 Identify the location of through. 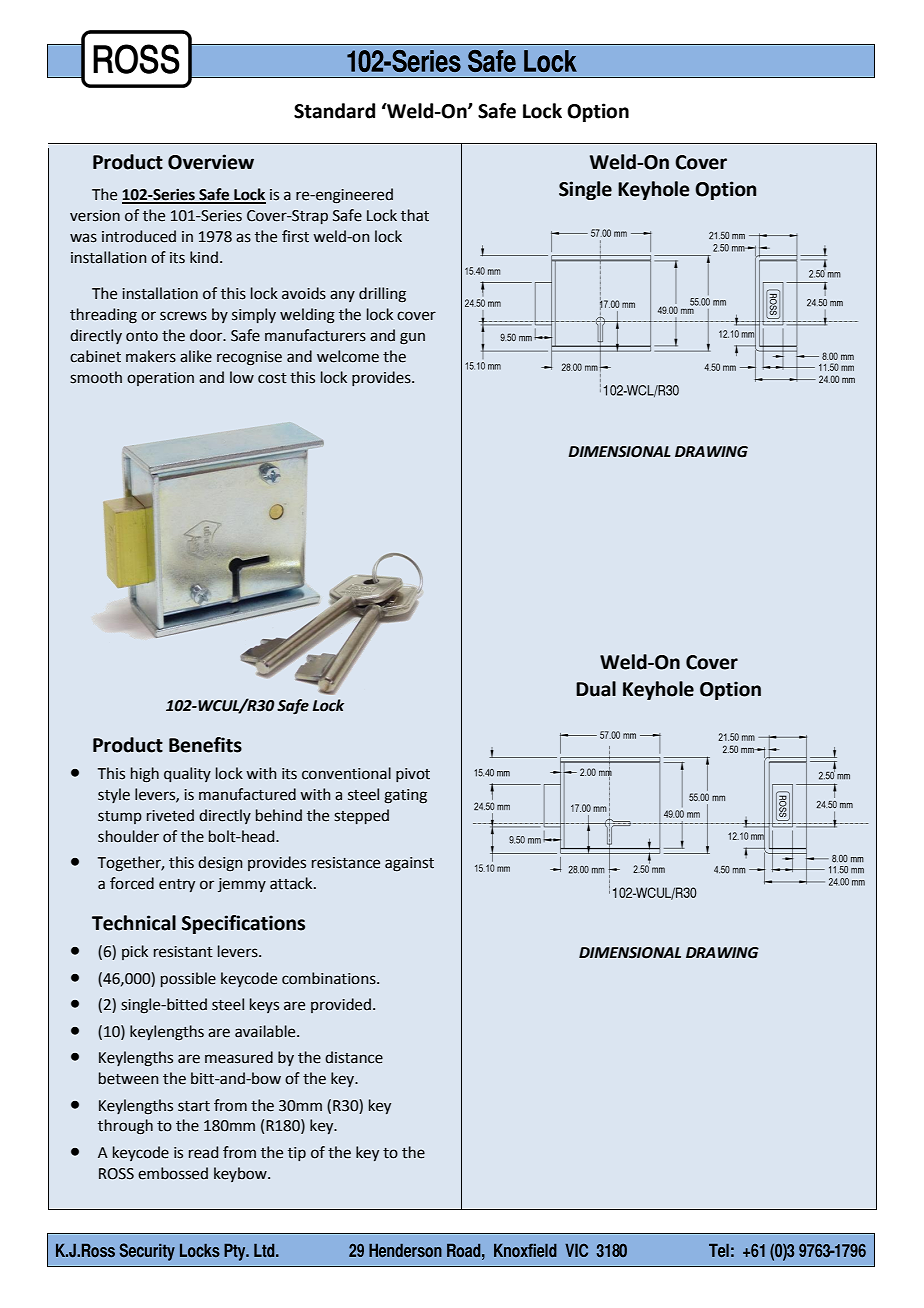
(125, 1127).
